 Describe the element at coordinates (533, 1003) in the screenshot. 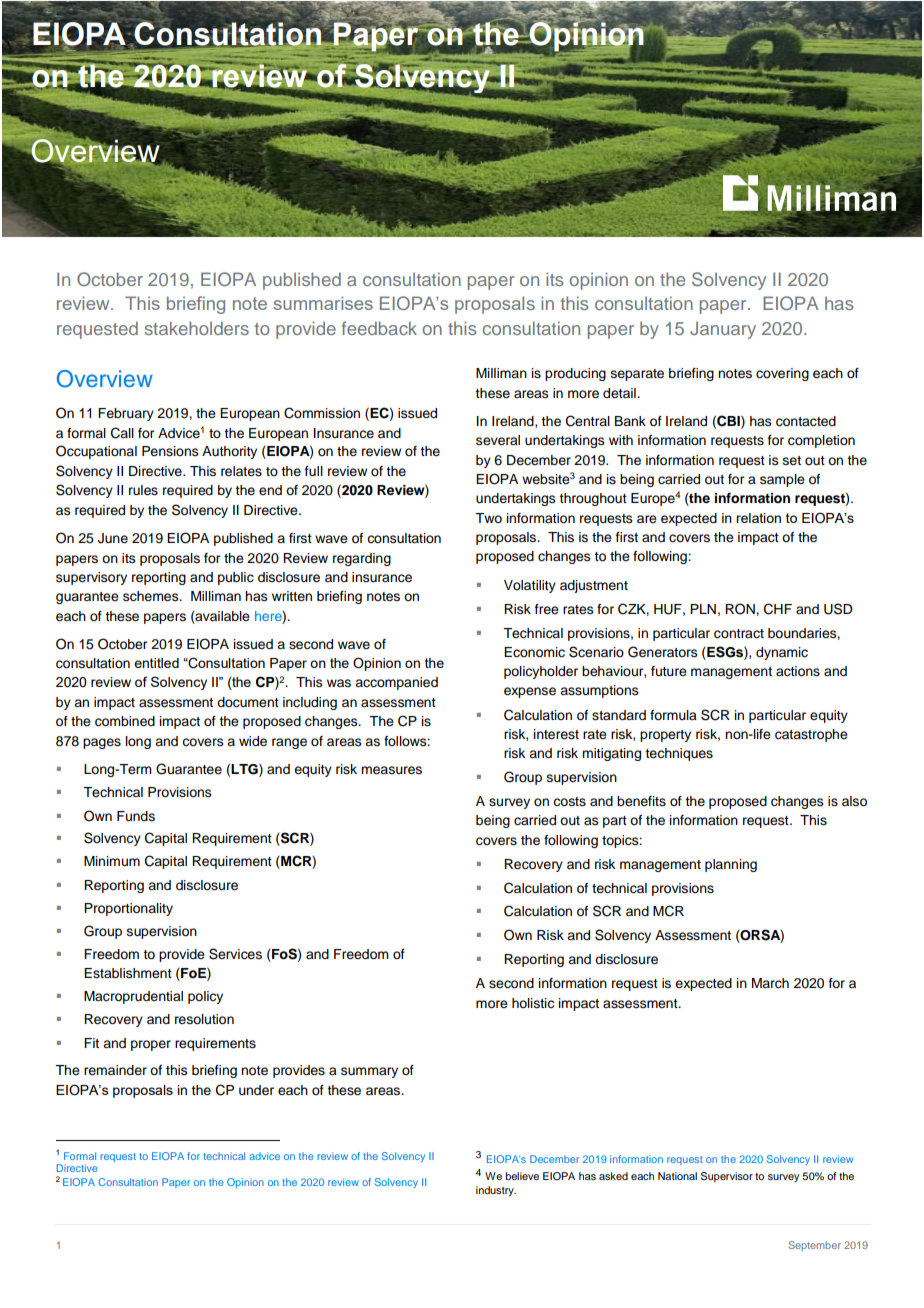

I see `holistic` at that location.
